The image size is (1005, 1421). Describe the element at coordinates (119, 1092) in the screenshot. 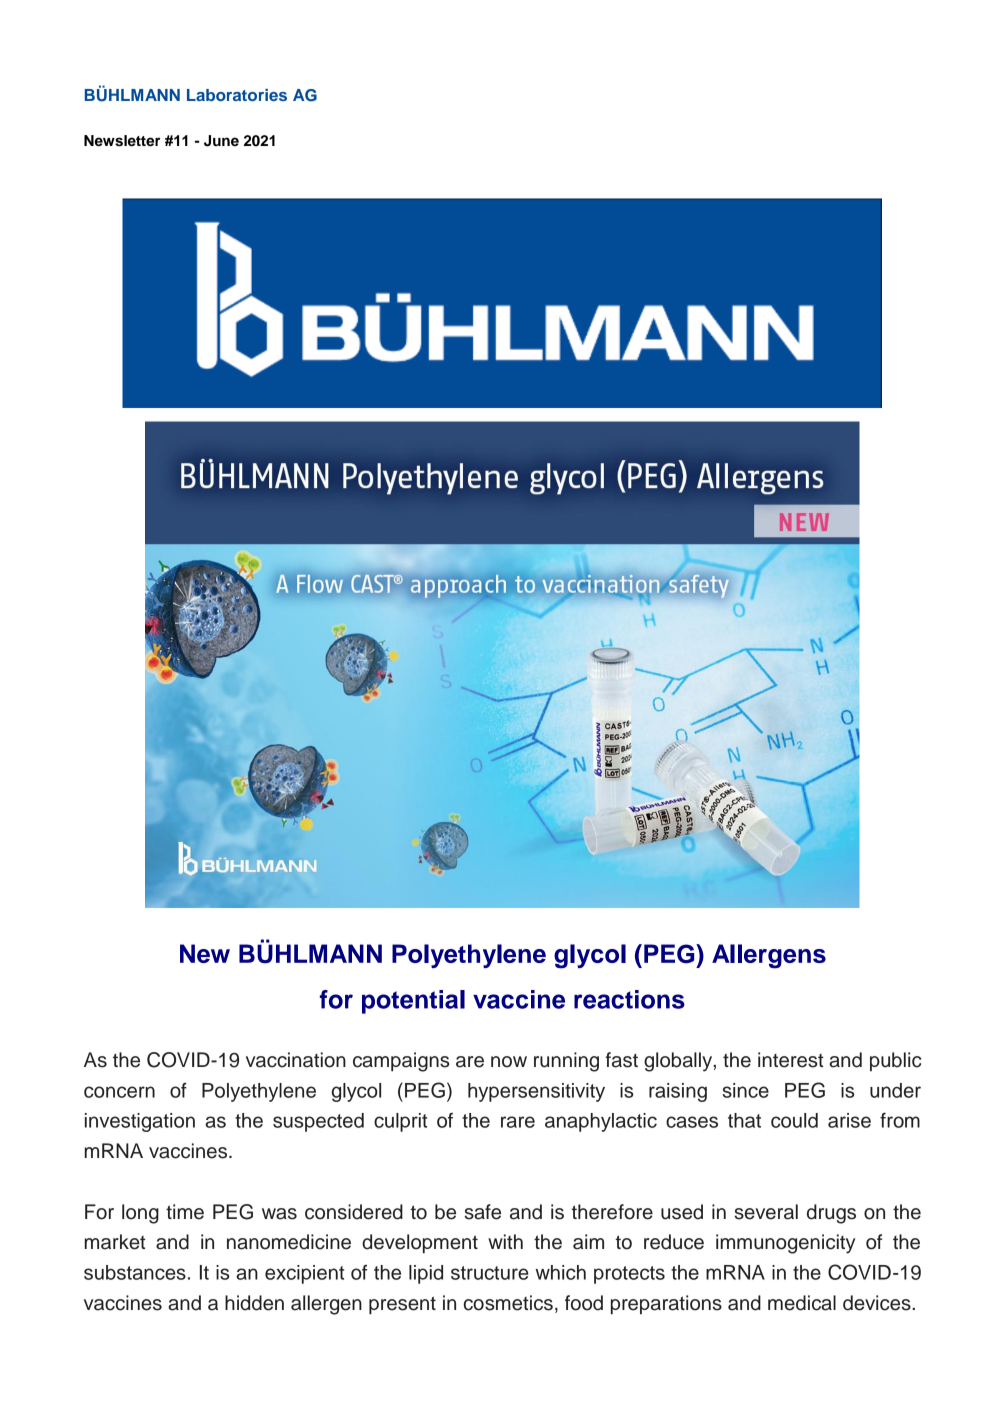

I see `concern` at that location.
